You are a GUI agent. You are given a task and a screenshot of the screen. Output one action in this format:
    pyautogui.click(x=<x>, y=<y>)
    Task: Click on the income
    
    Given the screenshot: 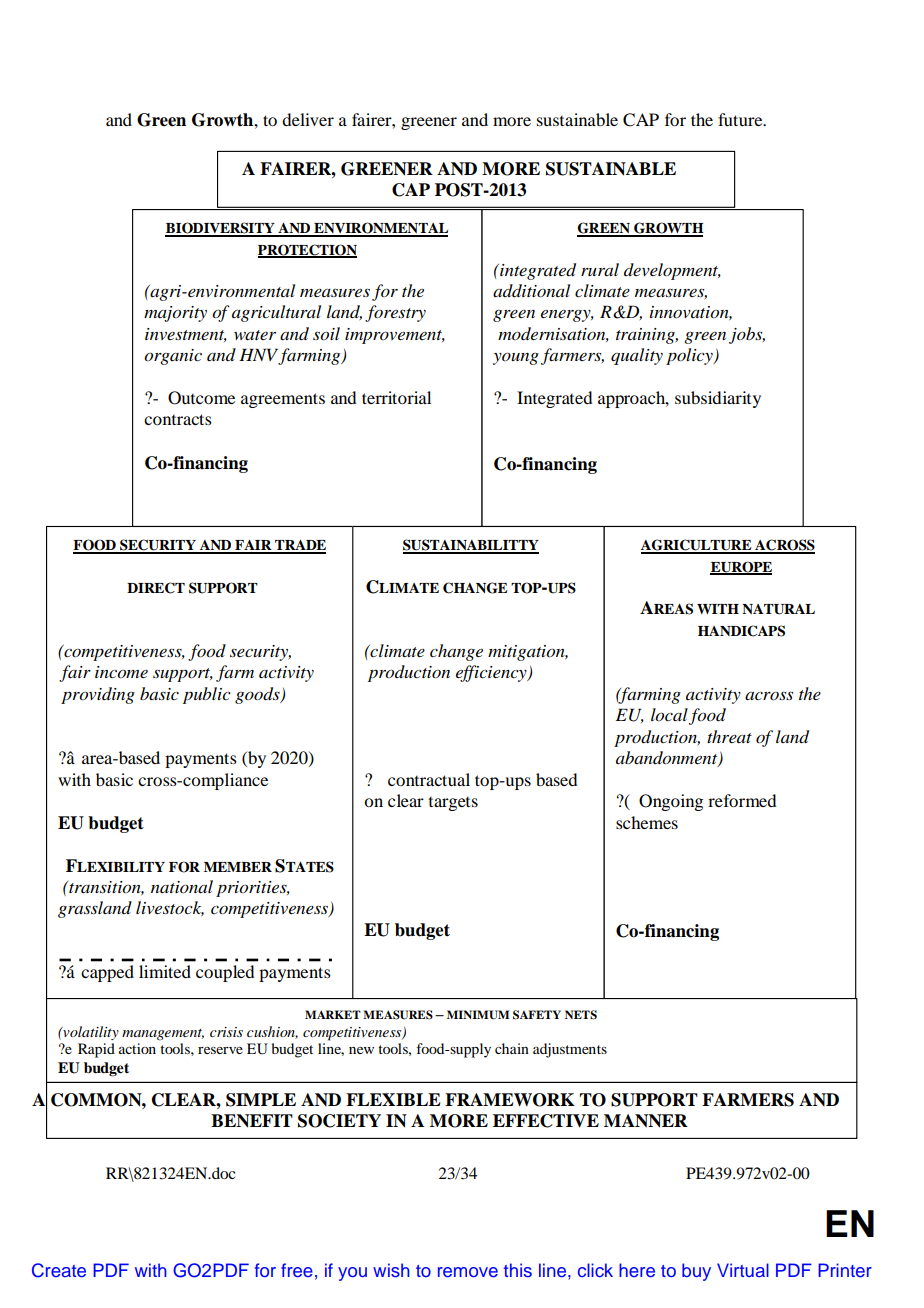 What is the action you would take?
    pyautogui.click(x=121, y=672)
